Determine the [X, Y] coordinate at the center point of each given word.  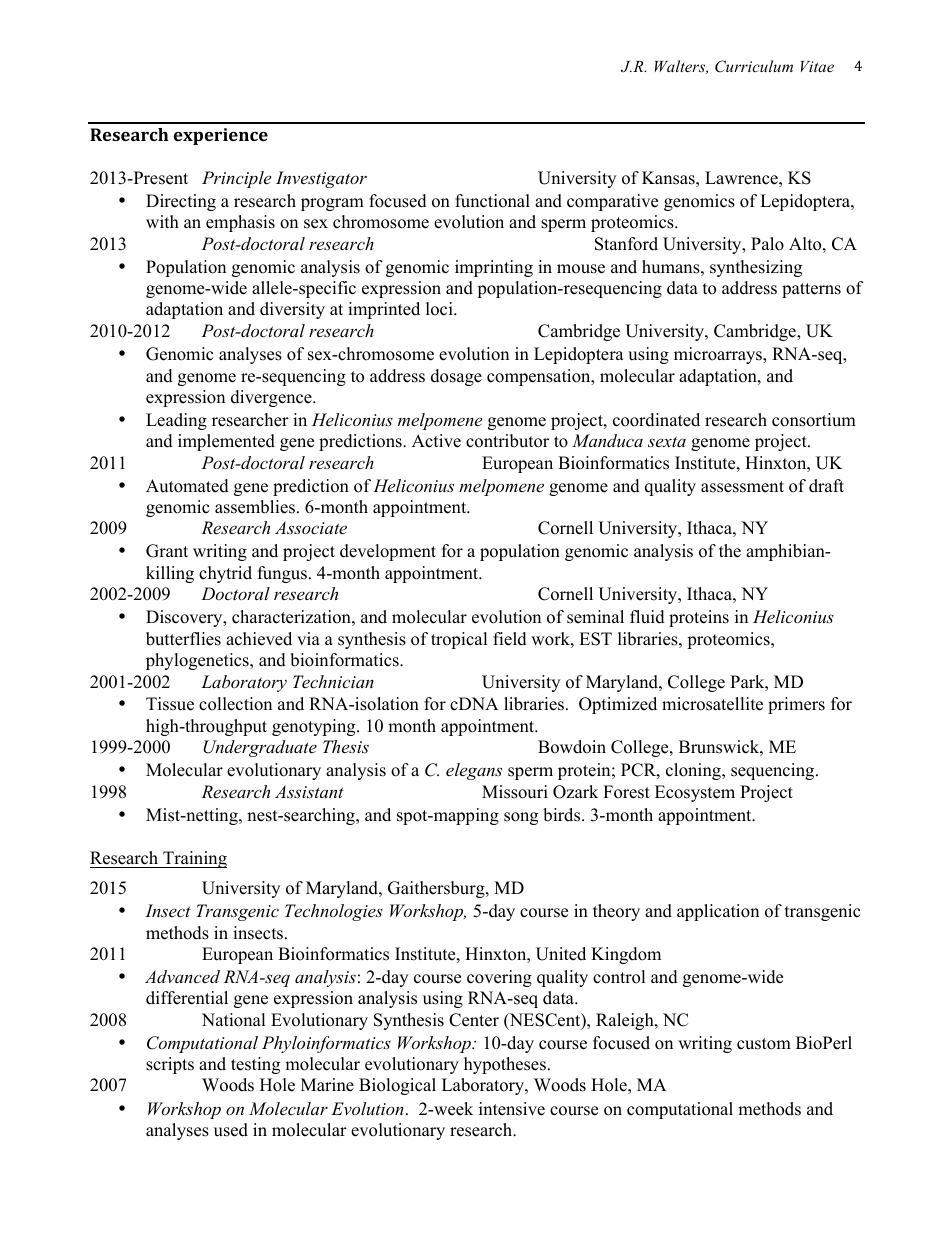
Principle [236, 179]
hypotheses [505, 1065]
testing [255, 1065]
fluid [647, 617]
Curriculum [754, 66]
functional [492, 201]
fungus [282, 574]
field [510, 639]
